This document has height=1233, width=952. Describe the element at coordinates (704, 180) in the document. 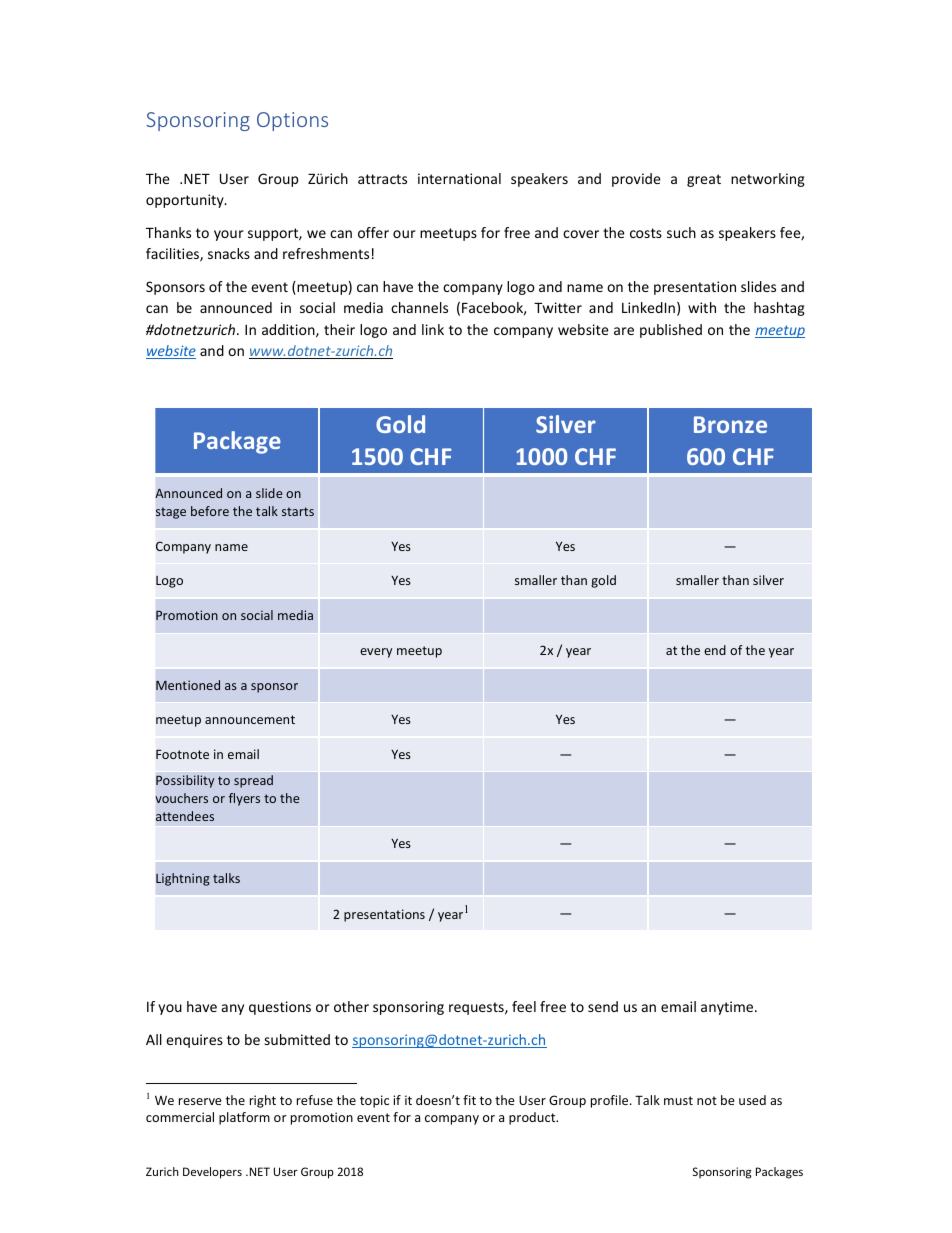

I see `great` at that location.
